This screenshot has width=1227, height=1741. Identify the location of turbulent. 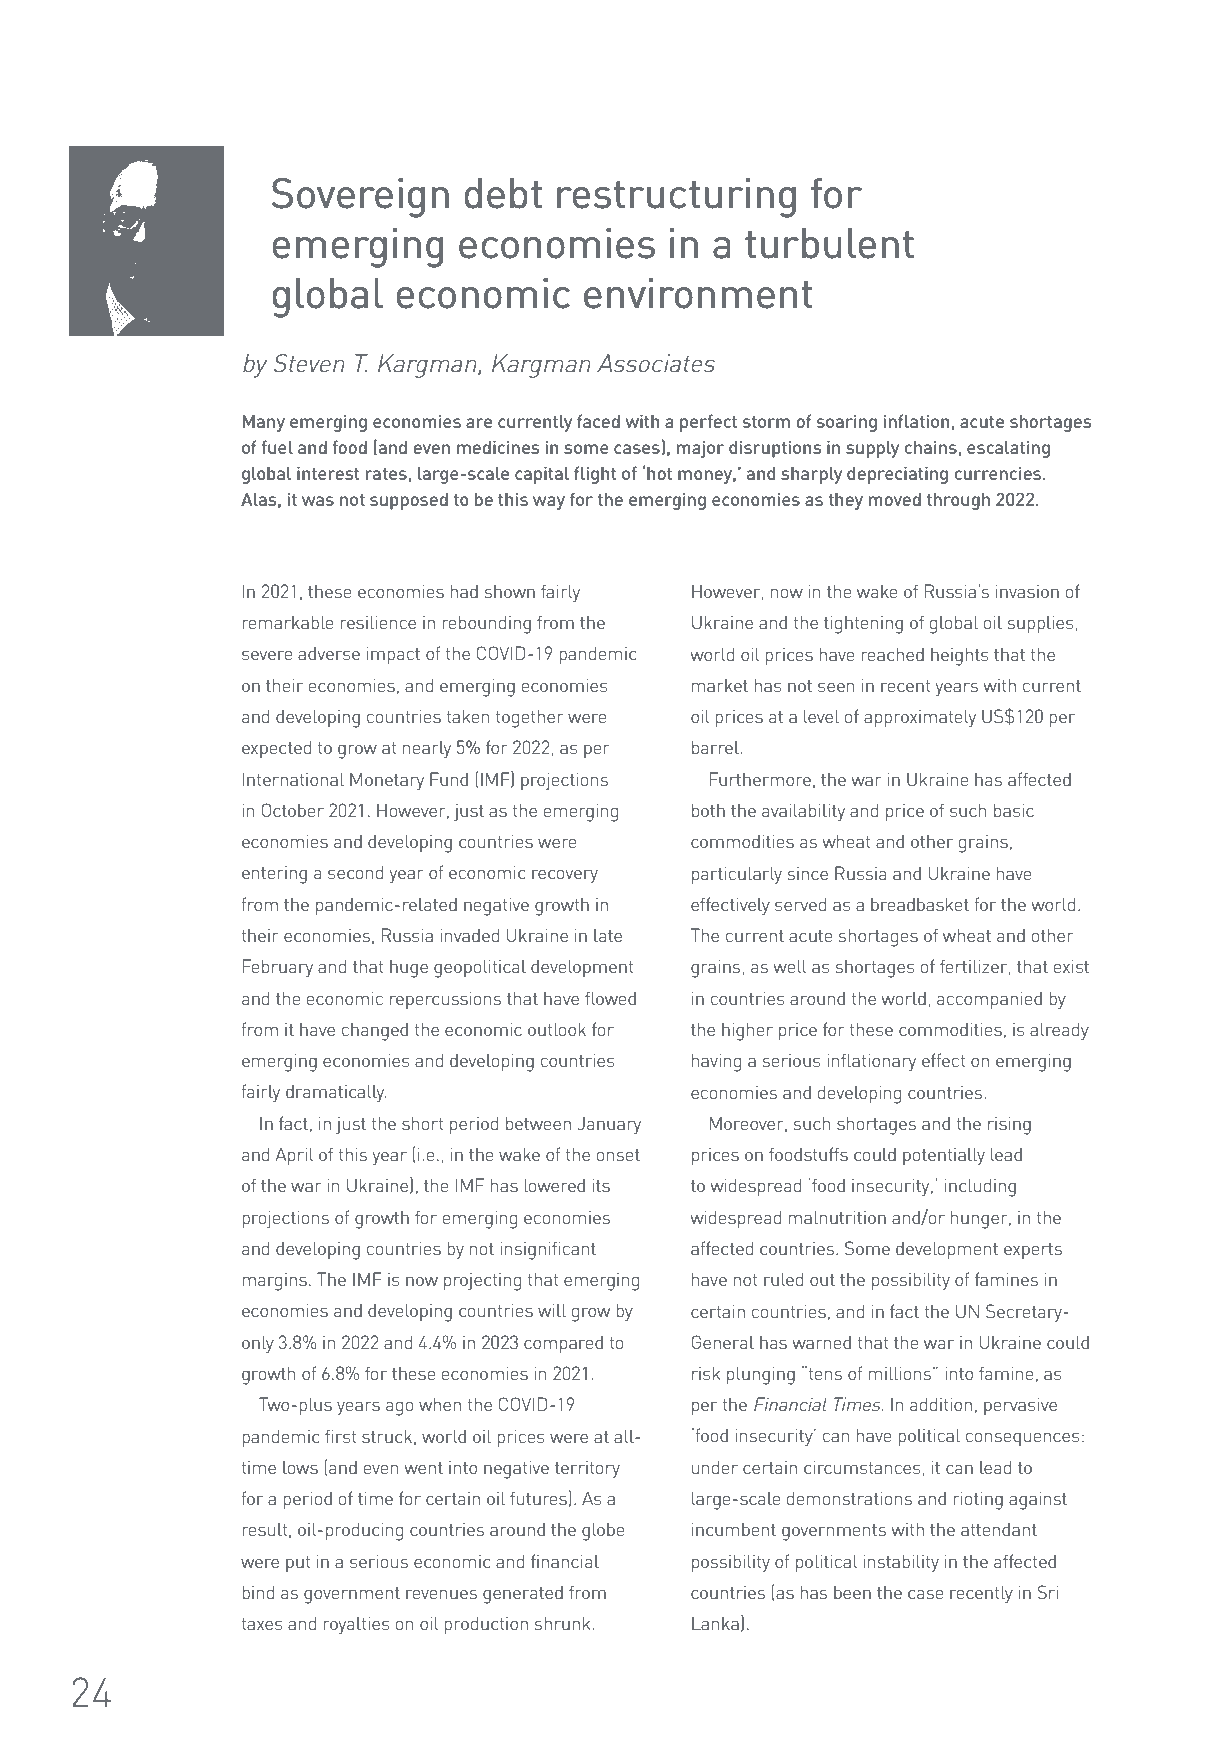
(829, 243).
